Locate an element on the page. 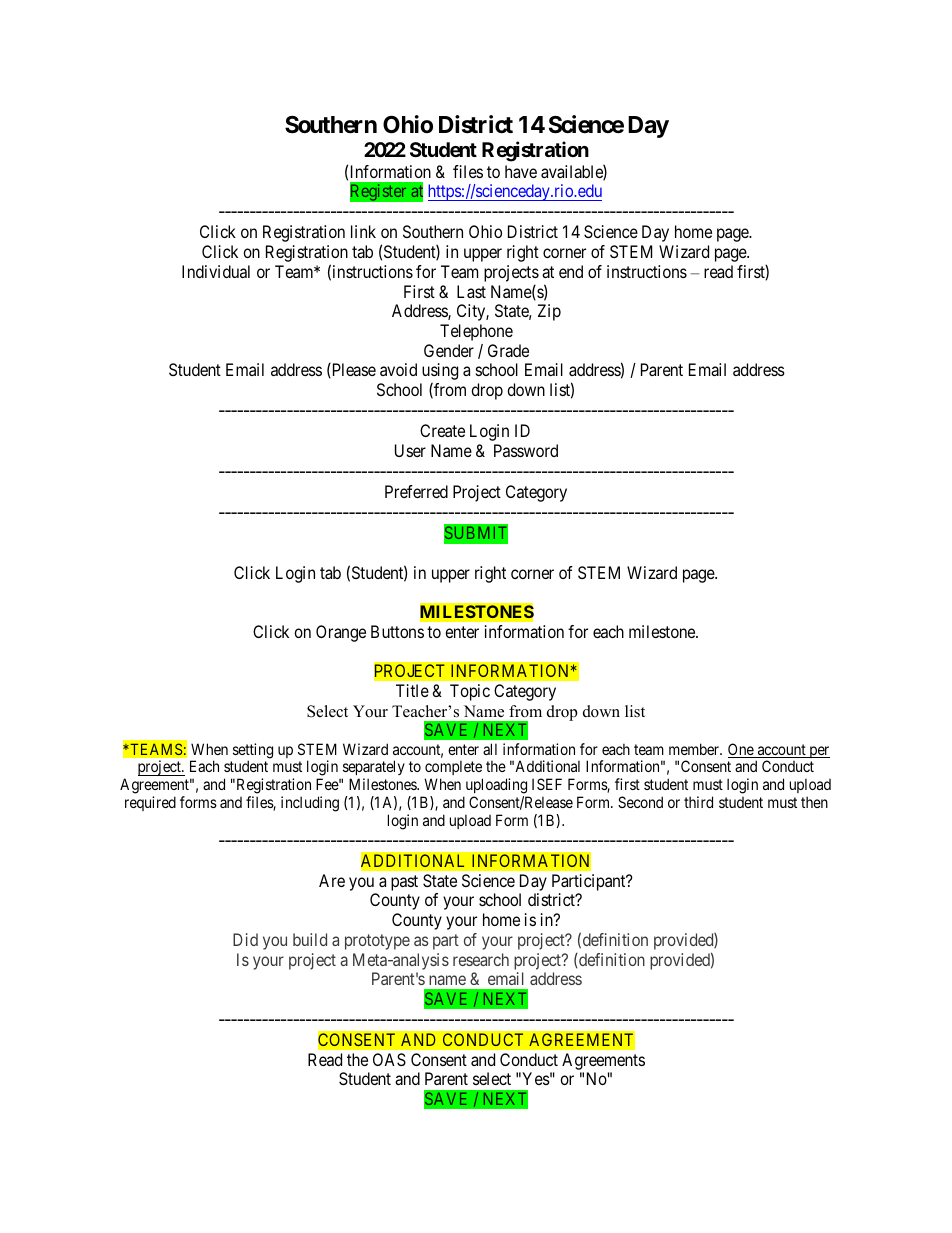 This image has width=952, height=1233. have is located at coordinates (521, 171).
